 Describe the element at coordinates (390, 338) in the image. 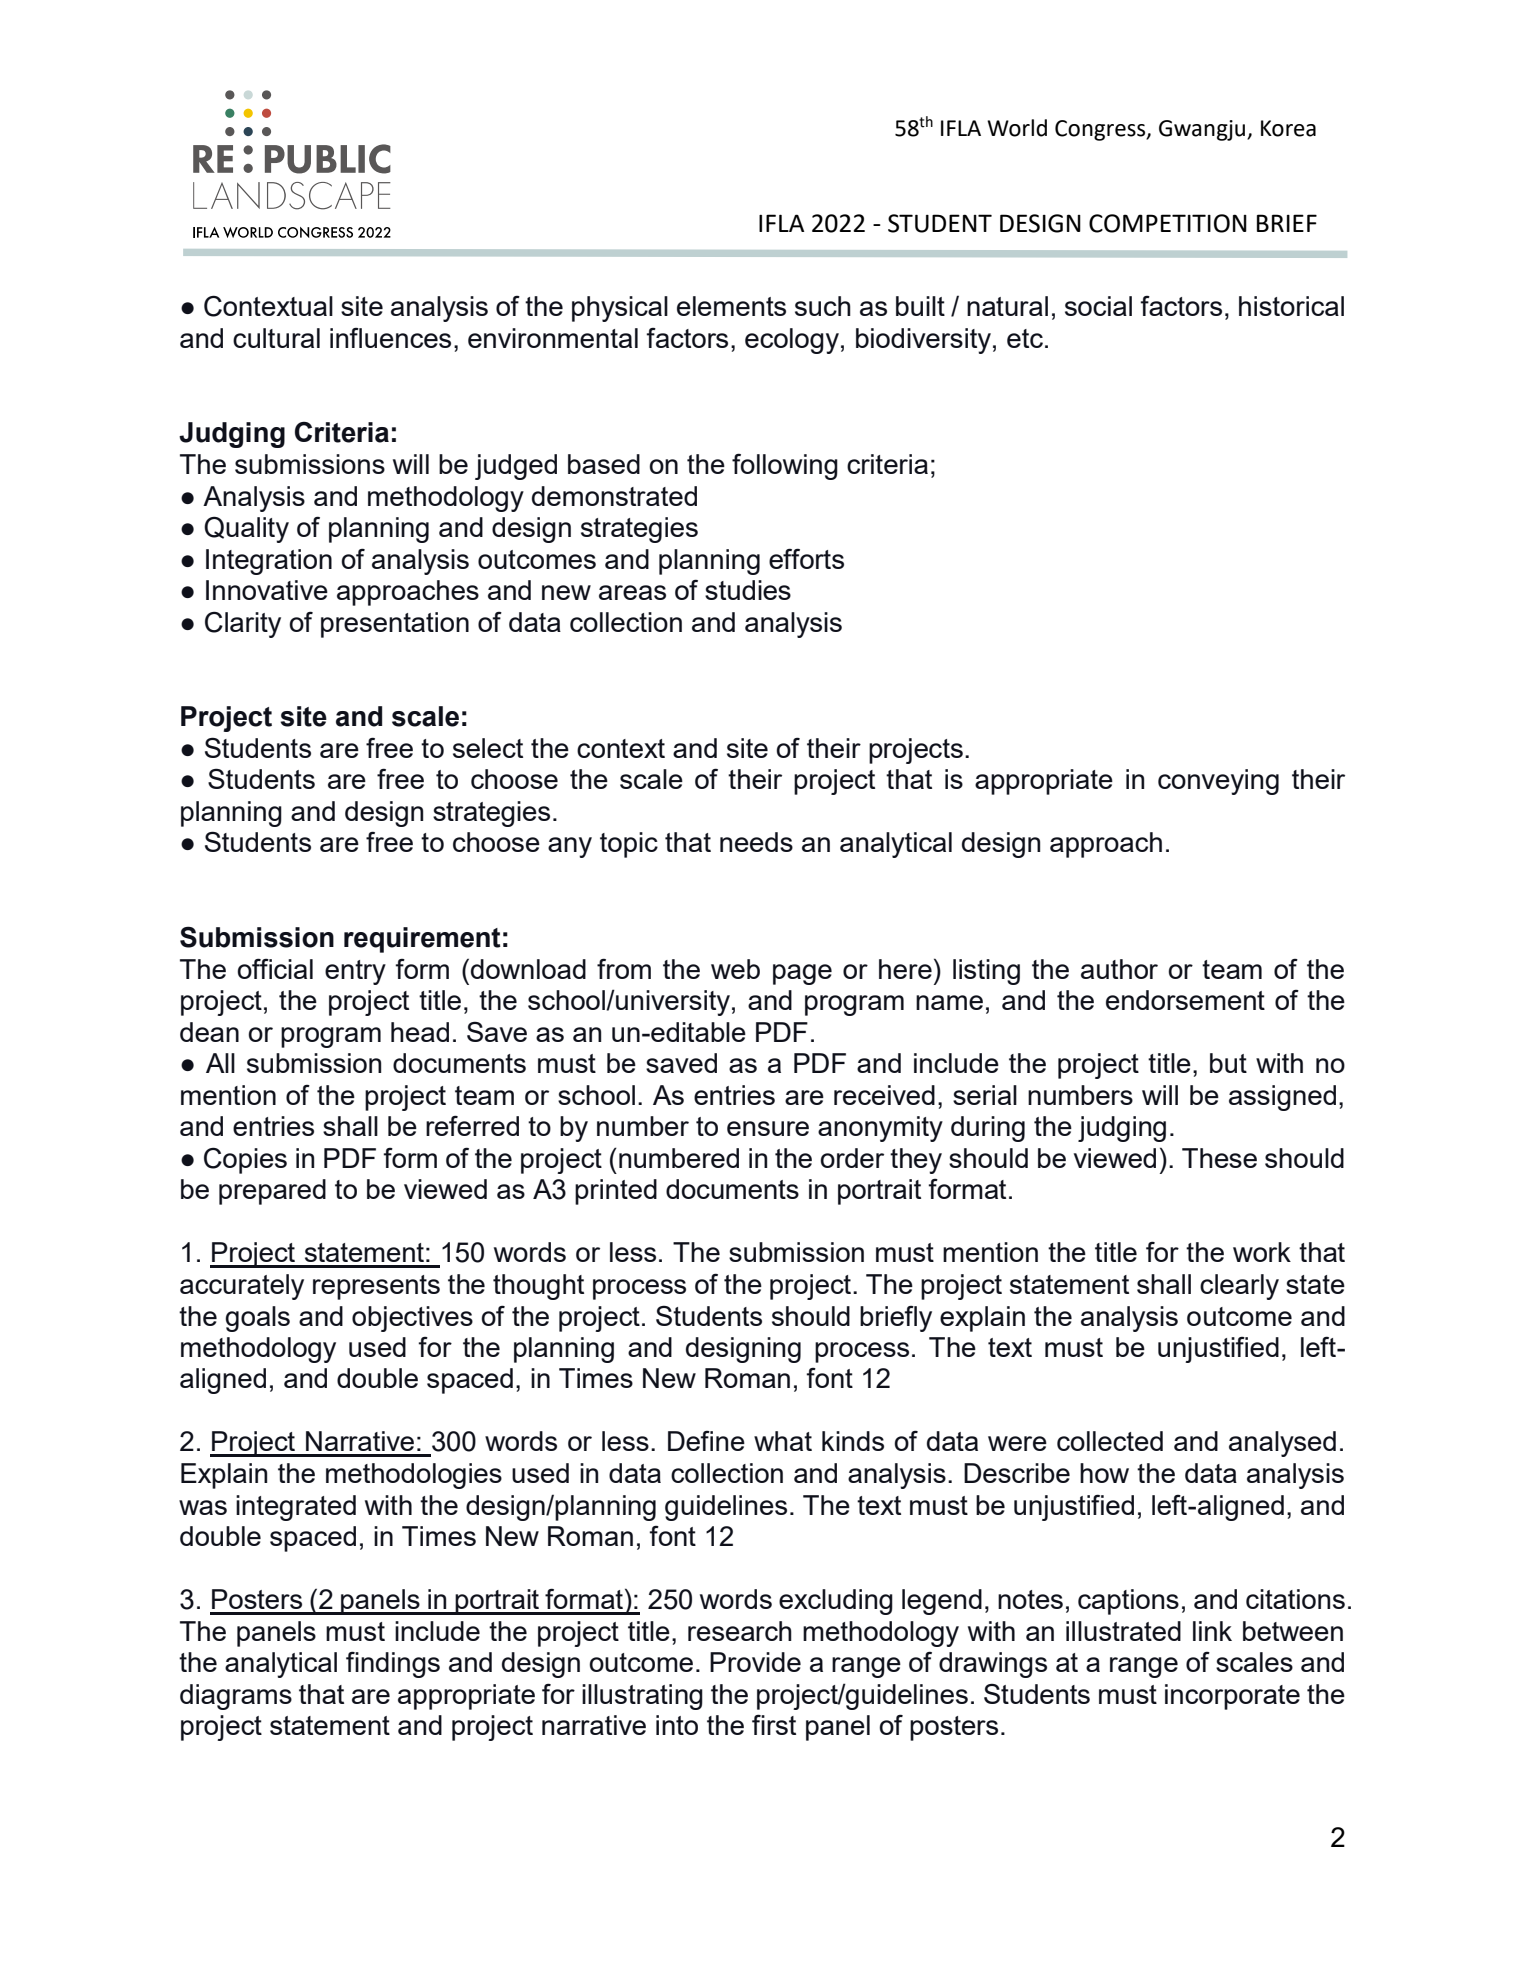

I see `influences` at that location.
